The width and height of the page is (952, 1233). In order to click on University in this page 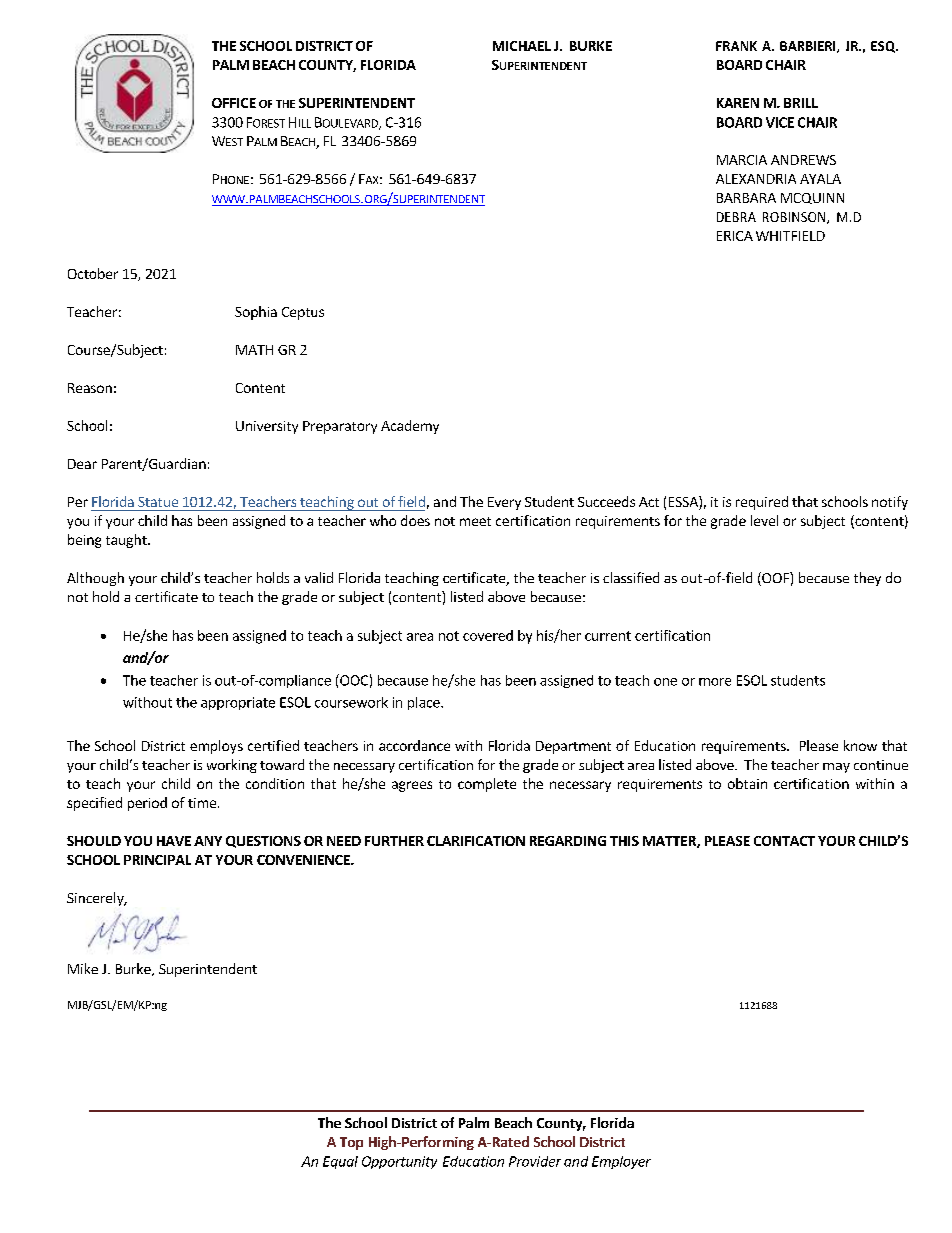, I will do `click(267, 427)`.
